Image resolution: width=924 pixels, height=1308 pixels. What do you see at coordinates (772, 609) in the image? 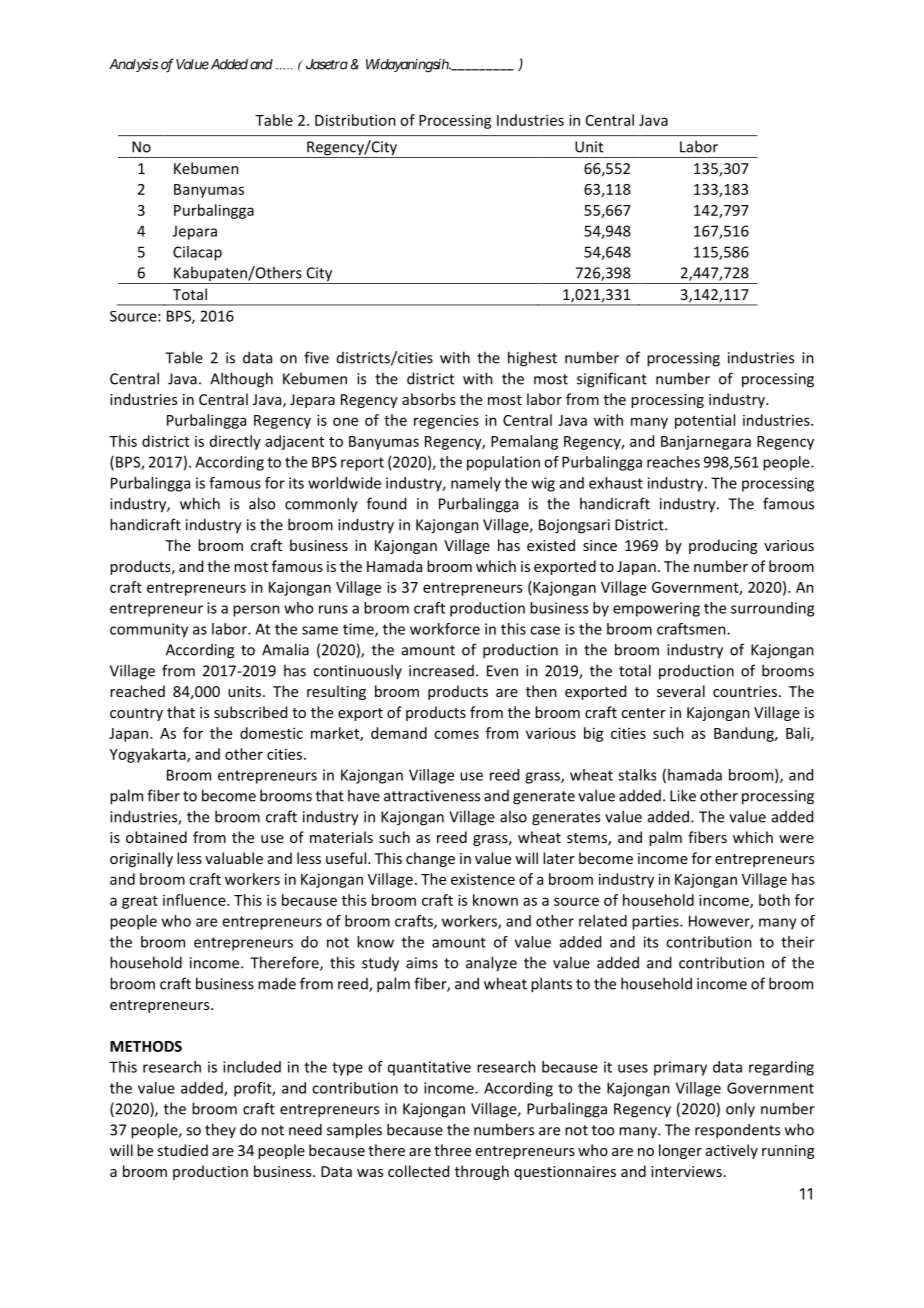
I see `surrounding` at bounding box center [772, 609].
